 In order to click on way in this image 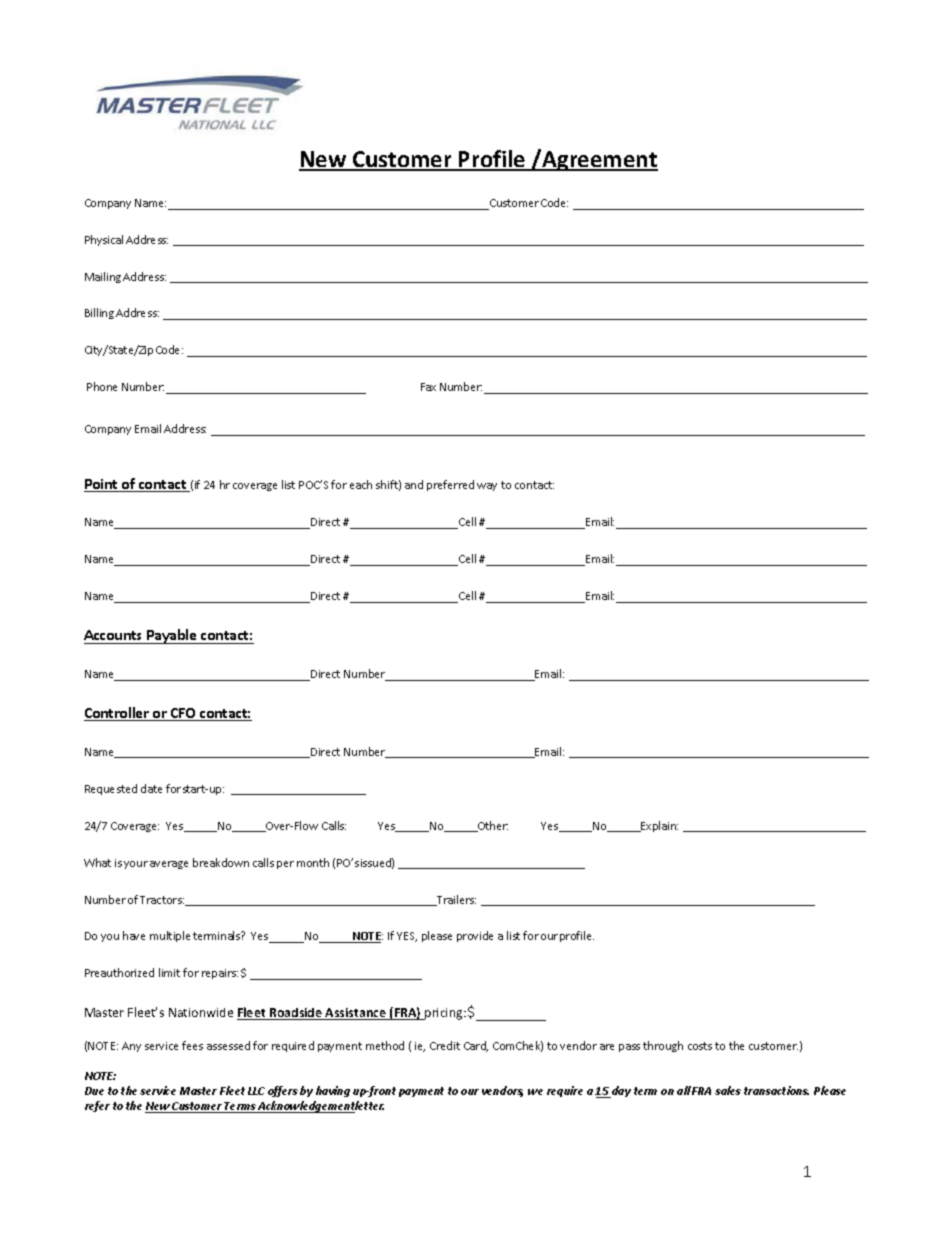, I will do `click(487, 487)`.
